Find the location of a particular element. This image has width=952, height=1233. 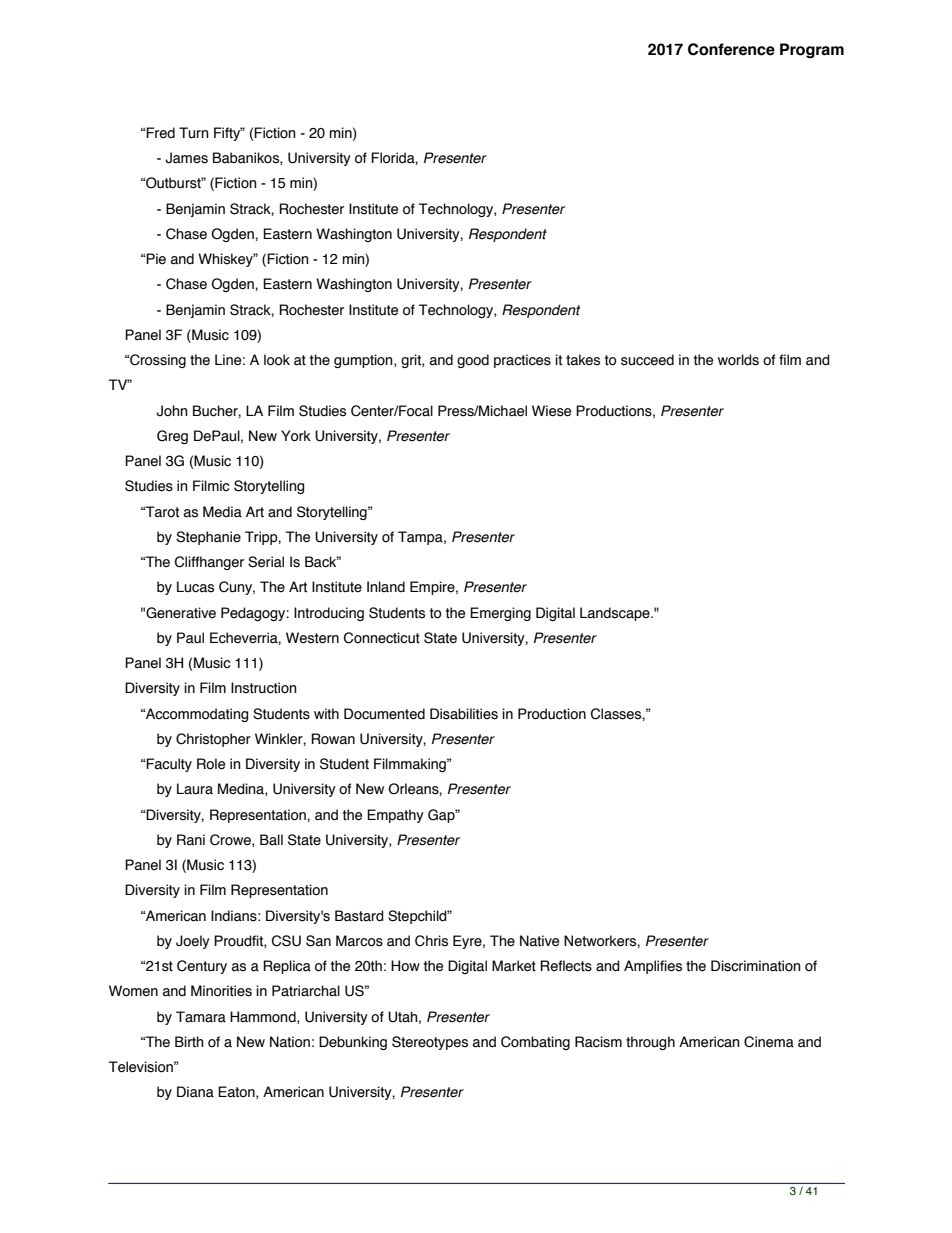

Fifty is located at coordinates (228, 134).
